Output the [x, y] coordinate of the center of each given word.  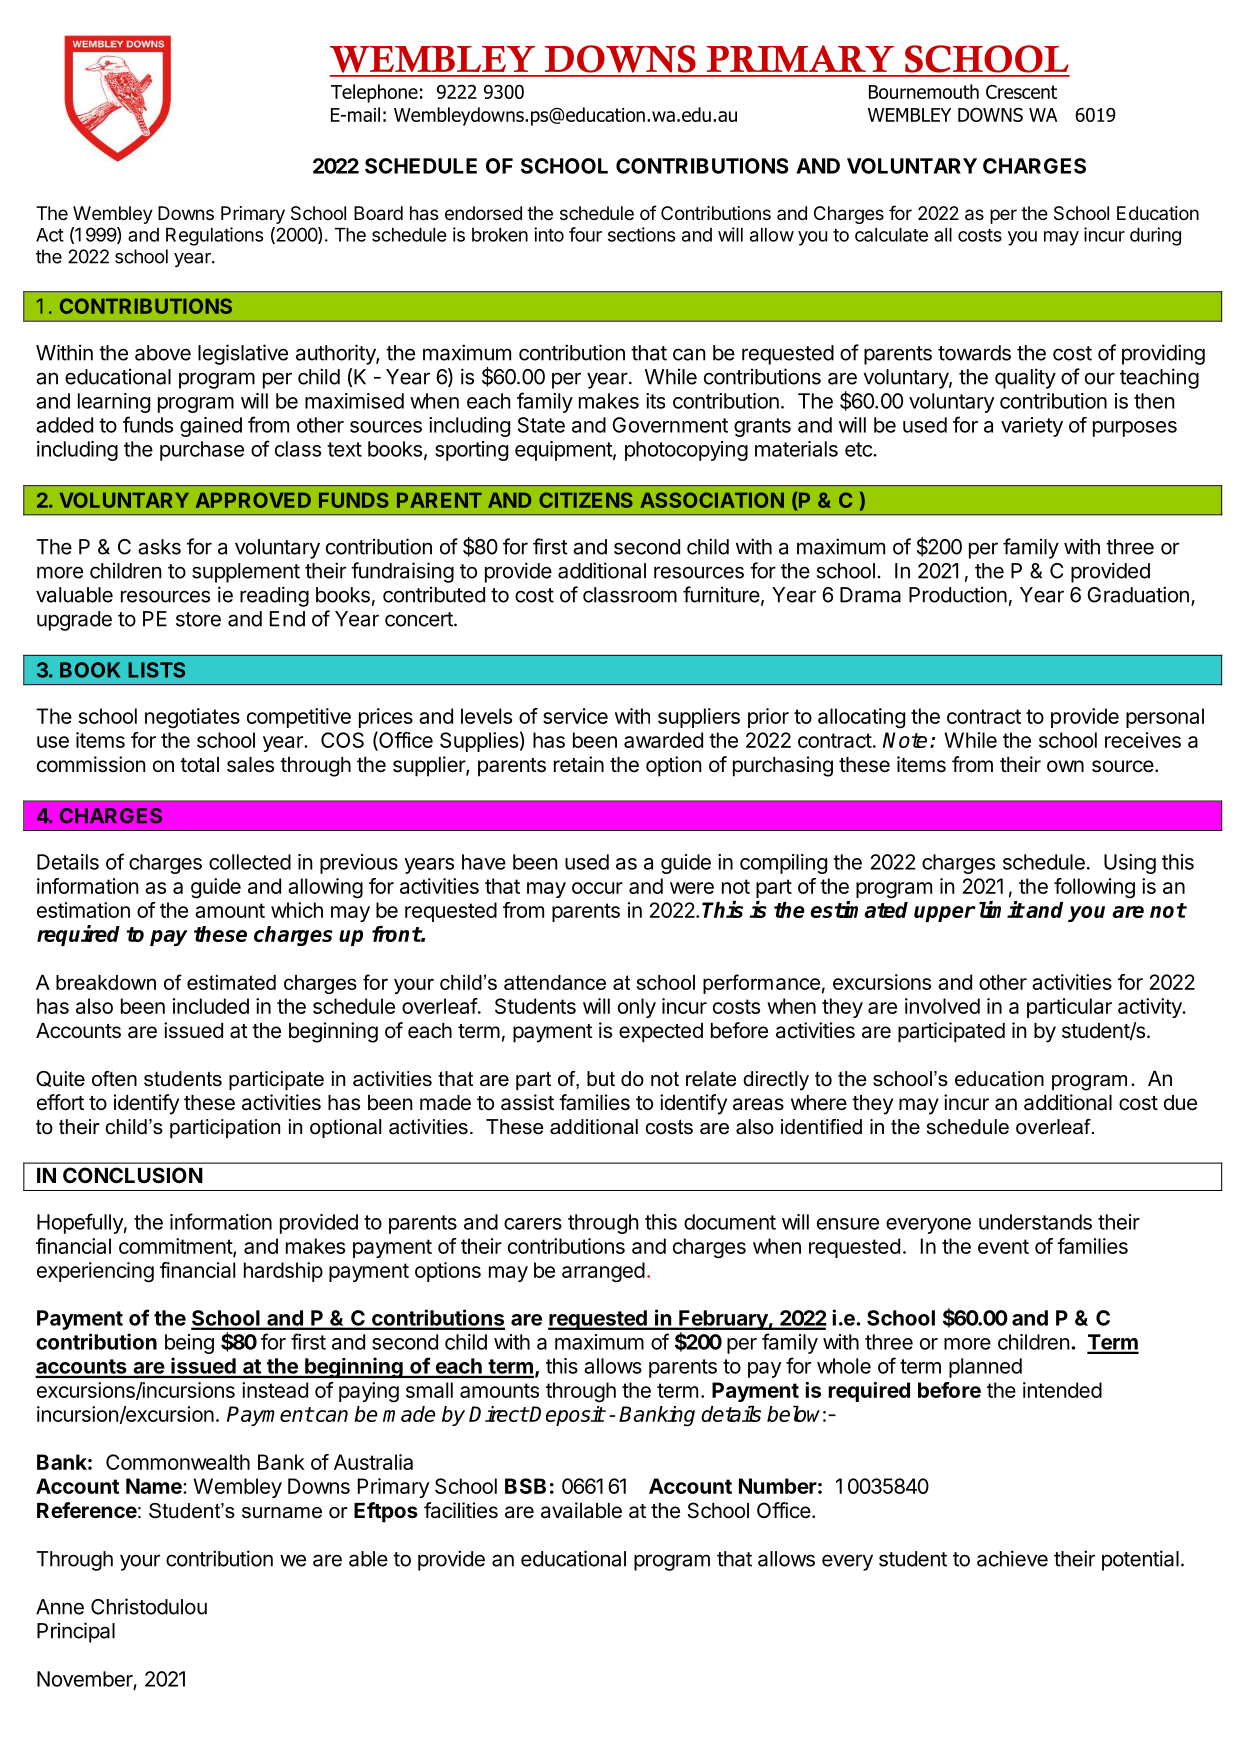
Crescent [1021, 92]
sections [642, 234]
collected [250, 862]
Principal [76, 1632]
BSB [525, 1486]
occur [597, 888]
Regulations [215, 236]
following [1094, 888]
